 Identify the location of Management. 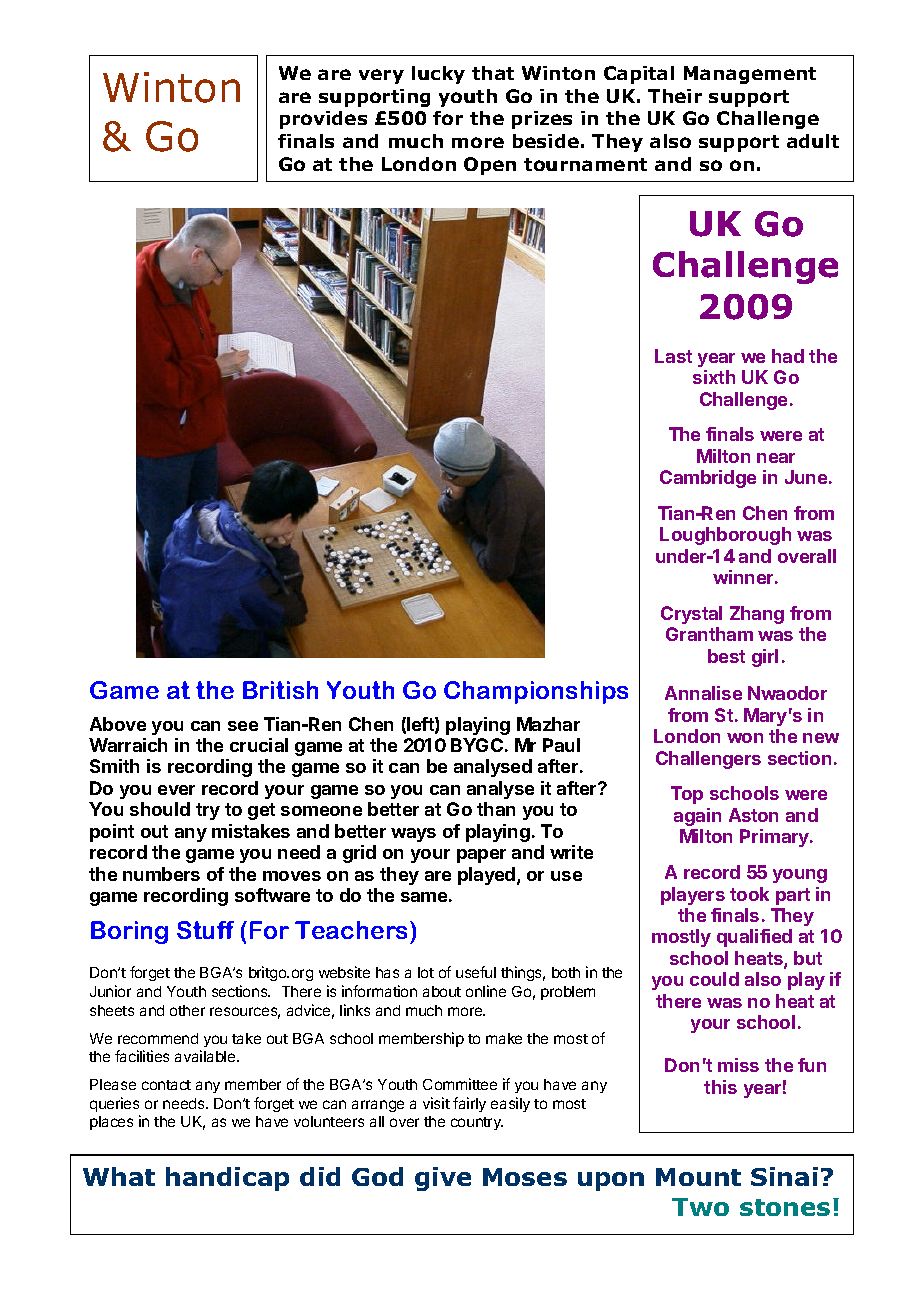
(750, 75).
